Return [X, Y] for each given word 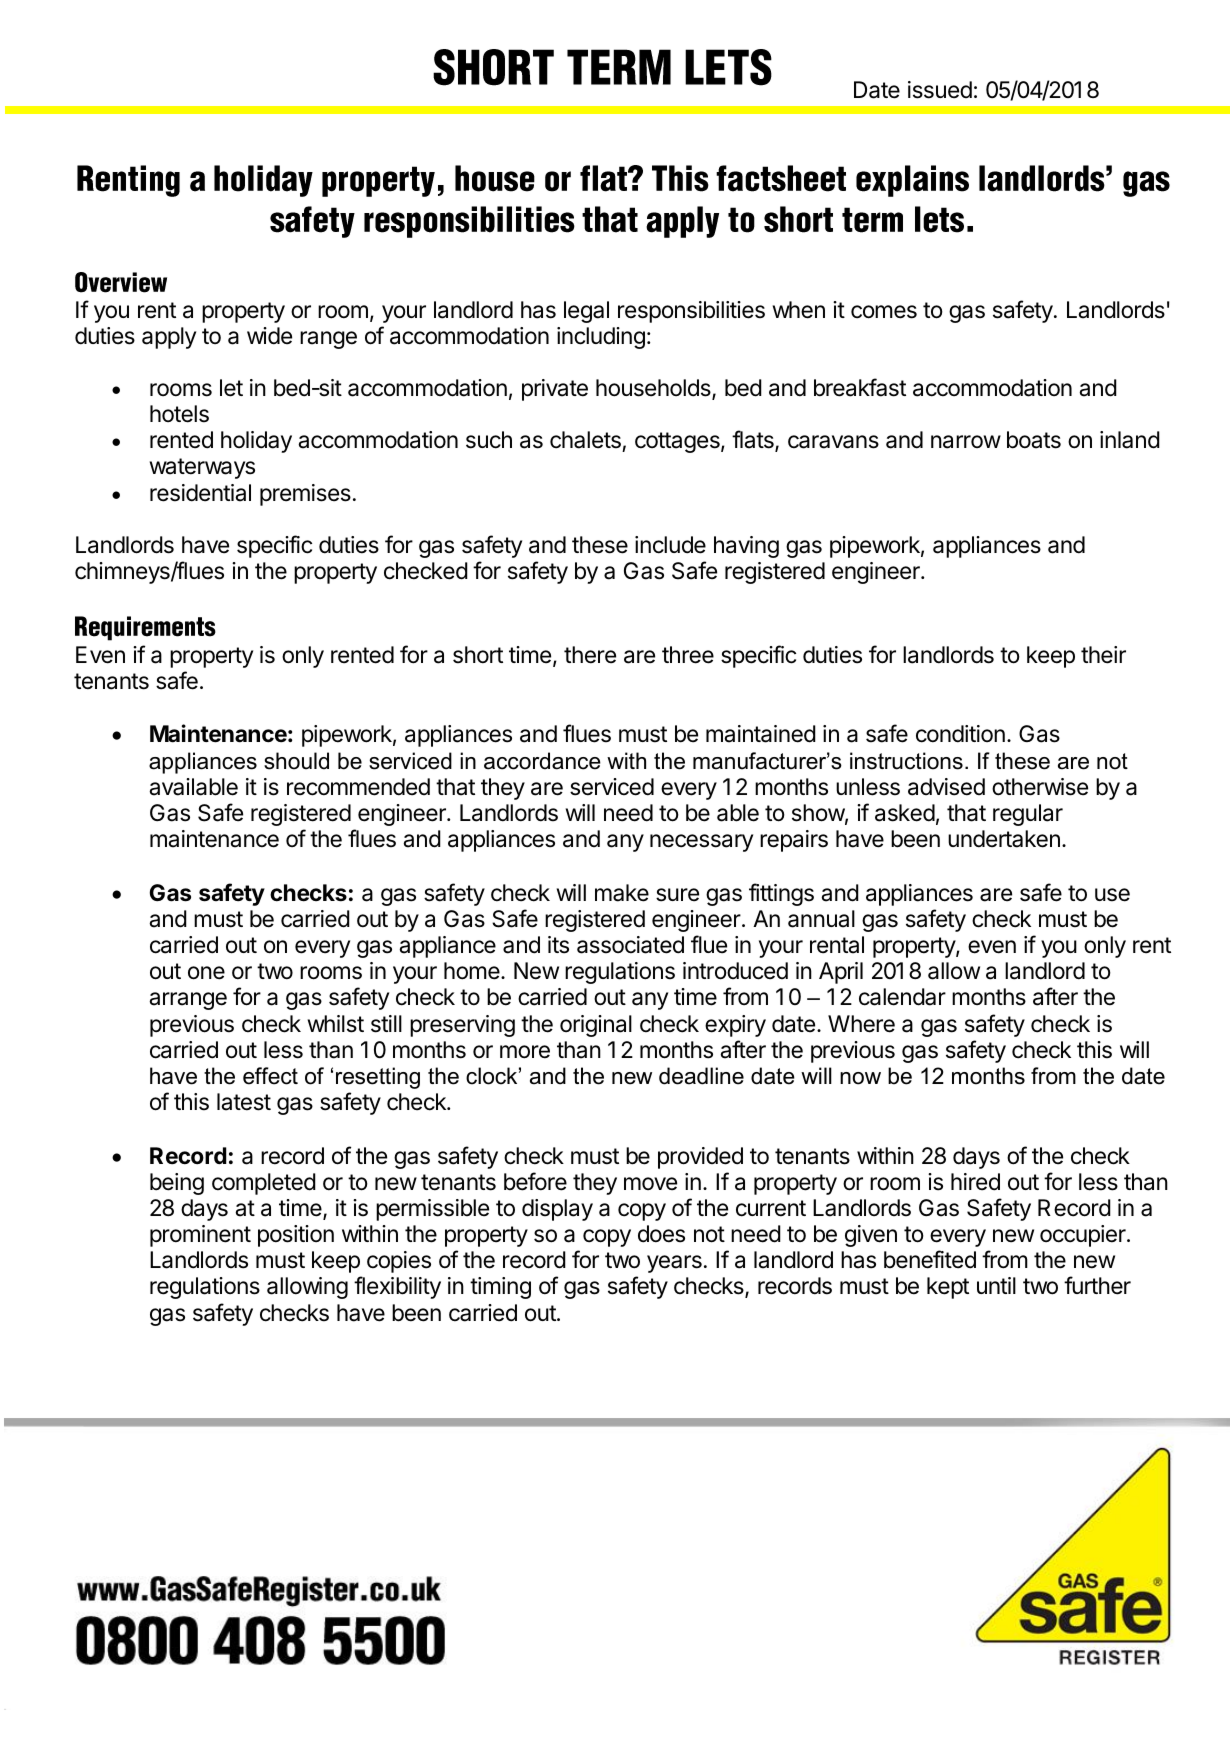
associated [630, 945]
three [688, 655]
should [296, 761]
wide [269, 336]
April [841, 973]
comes [884, 312]
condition [960, 734]
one [206, 973]
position [296, 1236]
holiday [256, 442]
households [654, 389]
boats [1034, 440]
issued [940, 90]
